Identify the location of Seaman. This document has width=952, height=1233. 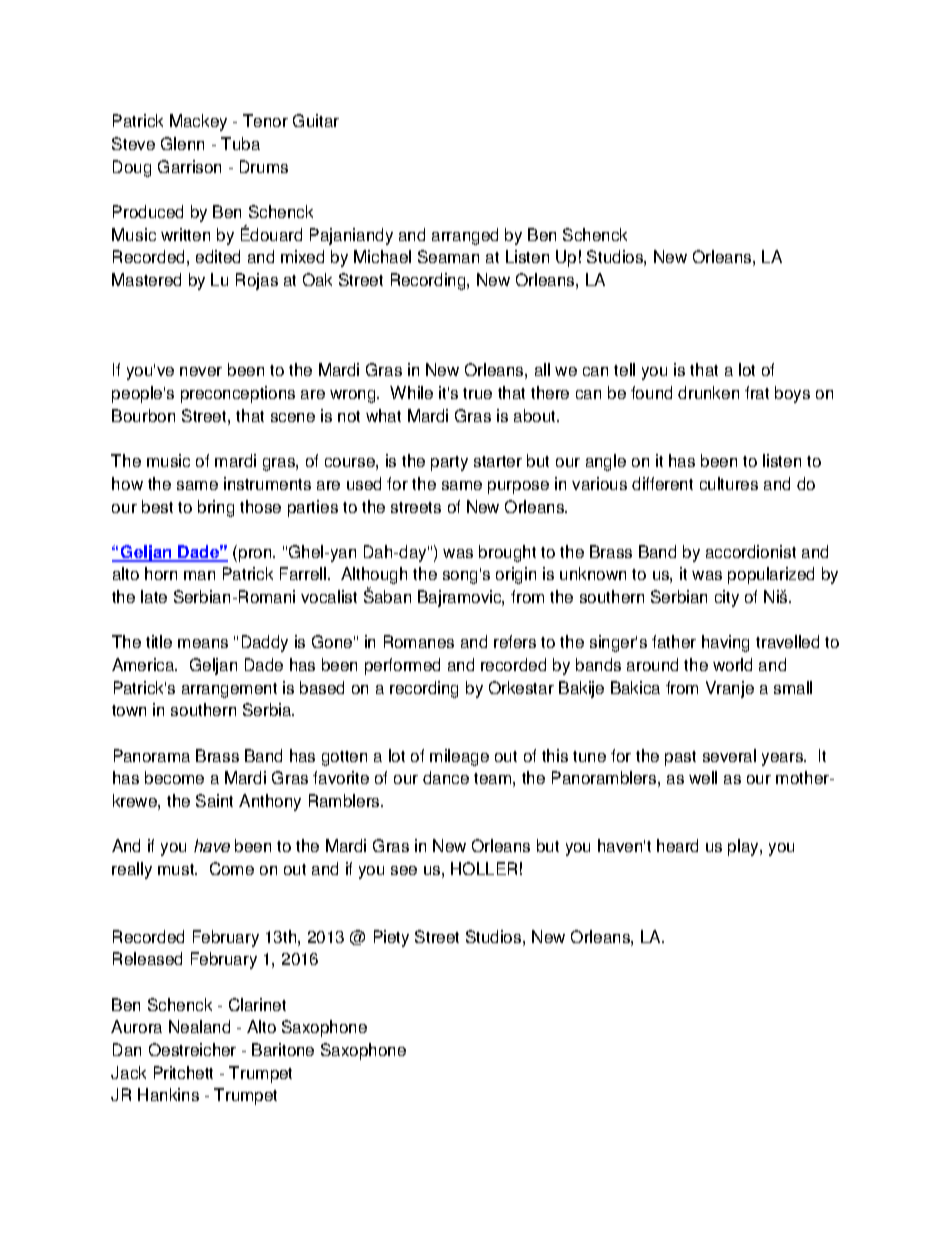
(448, 256).
